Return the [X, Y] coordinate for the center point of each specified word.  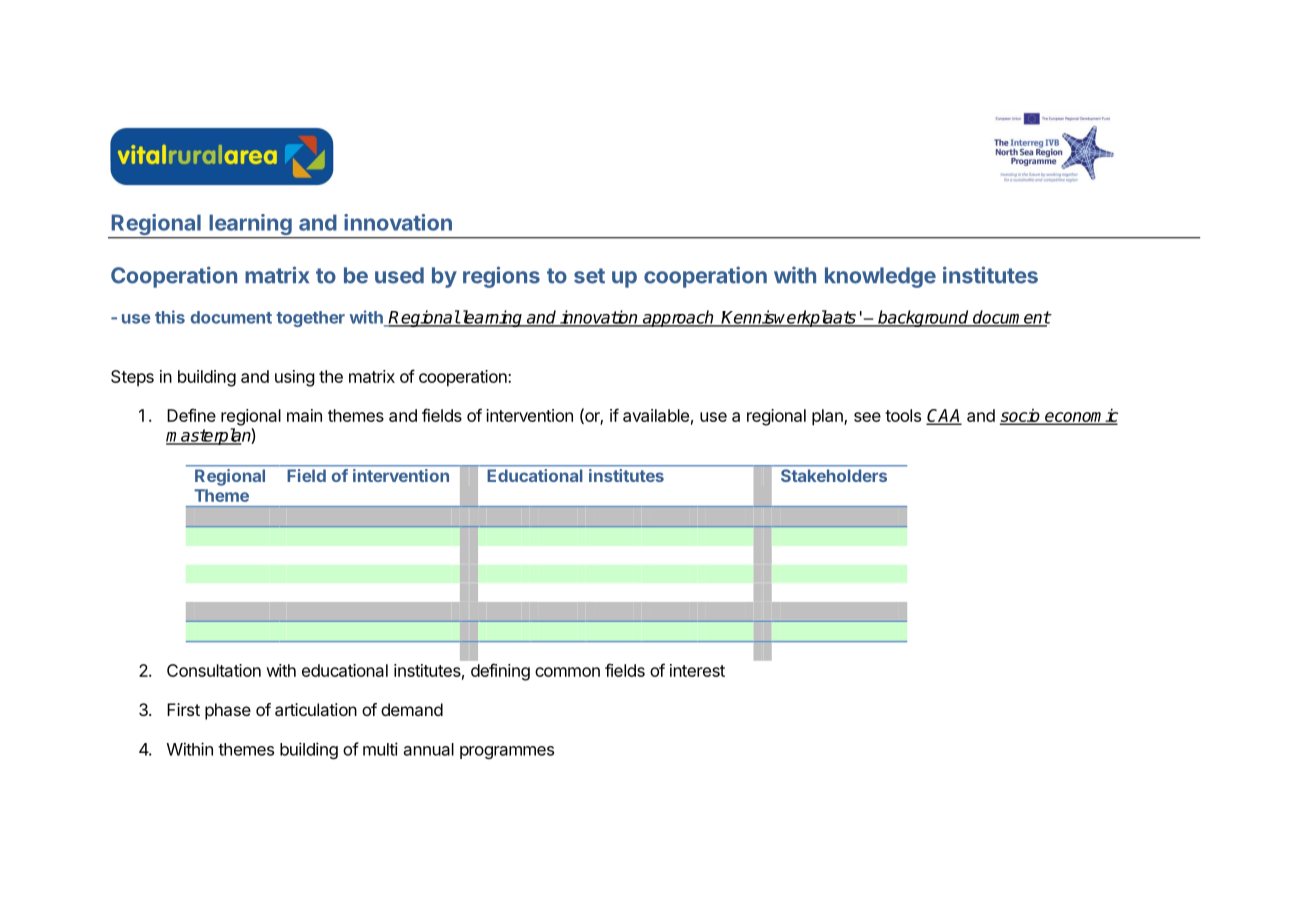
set [589, 276]
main [304, 415]
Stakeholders [834, 475]
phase [228, 711]
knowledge [880, 277]
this [170, 317]
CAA [944, 417]
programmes [507, 752]
